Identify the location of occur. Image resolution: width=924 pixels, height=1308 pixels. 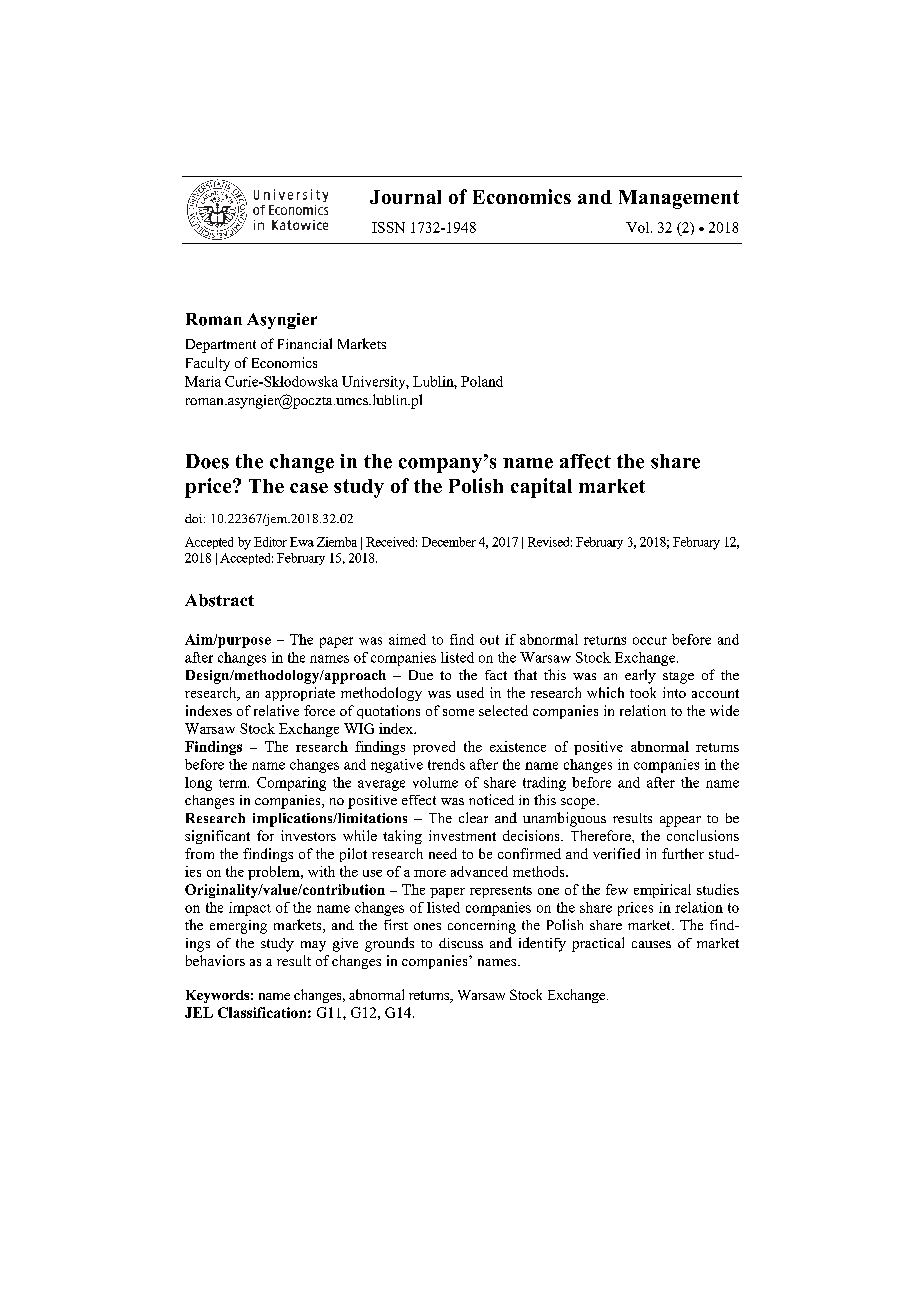
(650, 641).
